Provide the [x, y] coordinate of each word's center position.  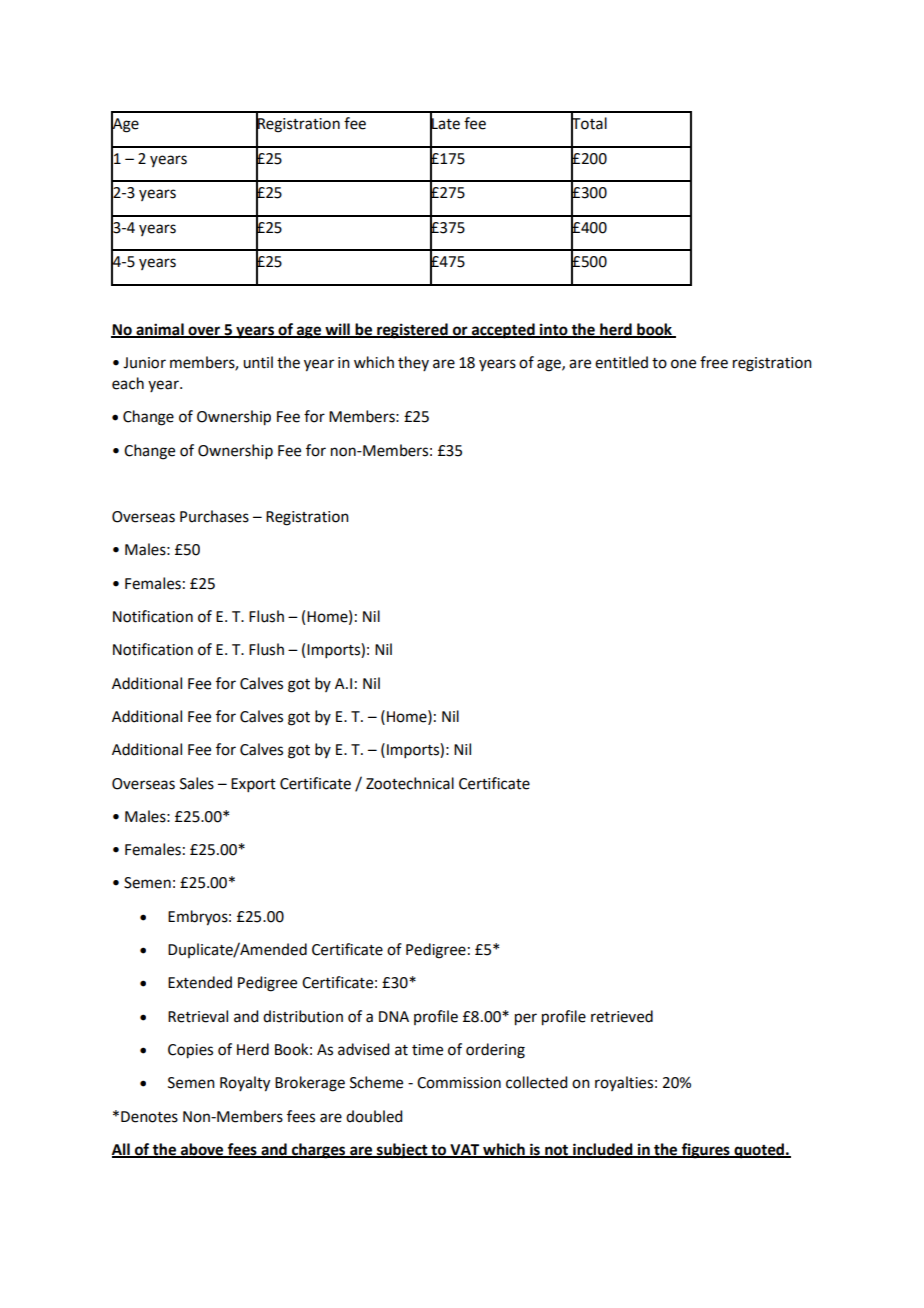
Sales [197, 783]
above [202, 1150]
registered [412, 331]
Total [589, 123]
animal [160, 330]
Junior [144, 363]
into [554, 330]
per [526, 1019]
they [413, 363]
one [683, 364]
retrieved [622, 1016]
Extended [200, 982]
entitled [621, 362]
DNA [394, 1016]
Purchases [214, 516]
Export [253, 785]
